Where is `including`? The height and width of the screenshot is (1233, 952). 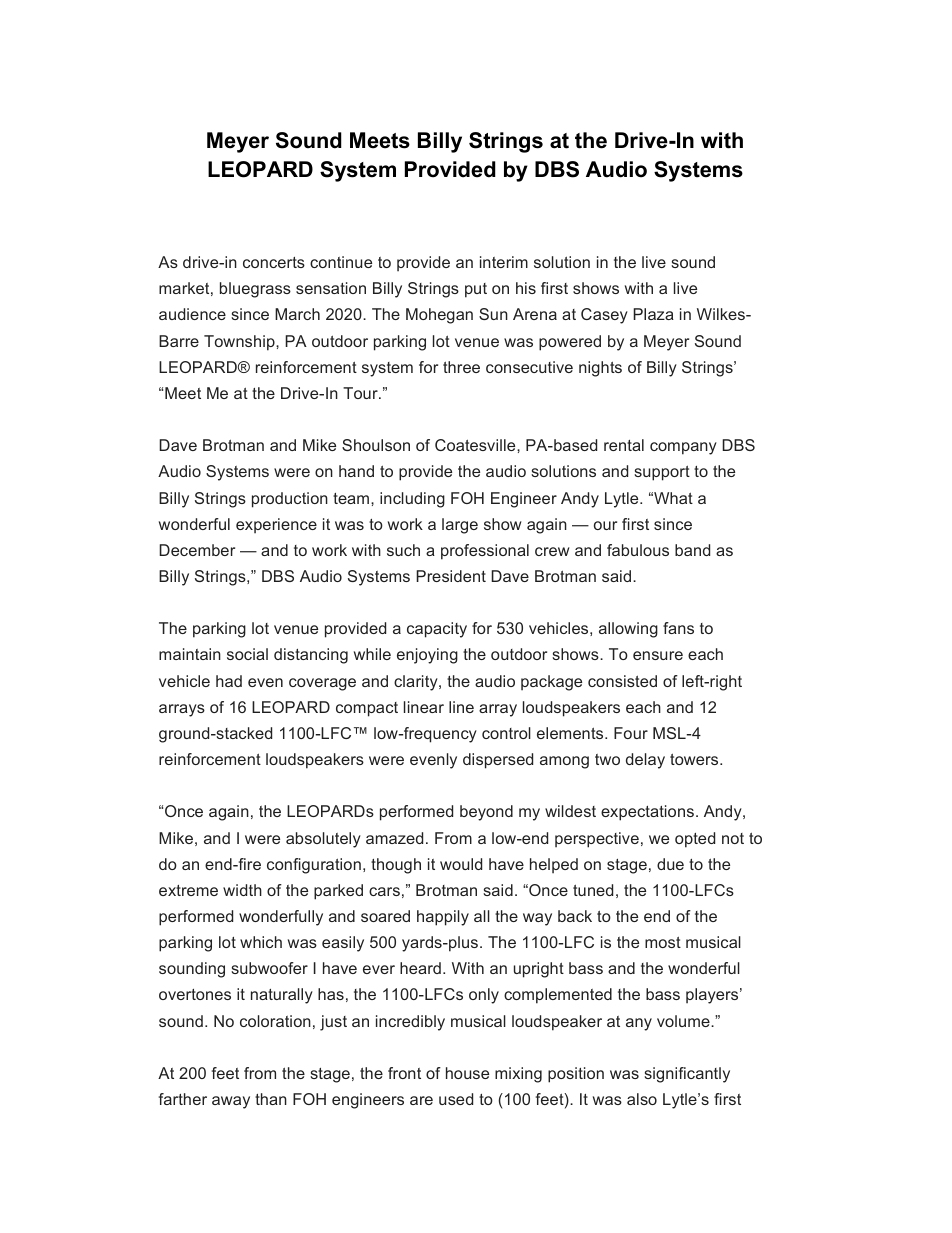 including is located at coordinates (412, 500).
